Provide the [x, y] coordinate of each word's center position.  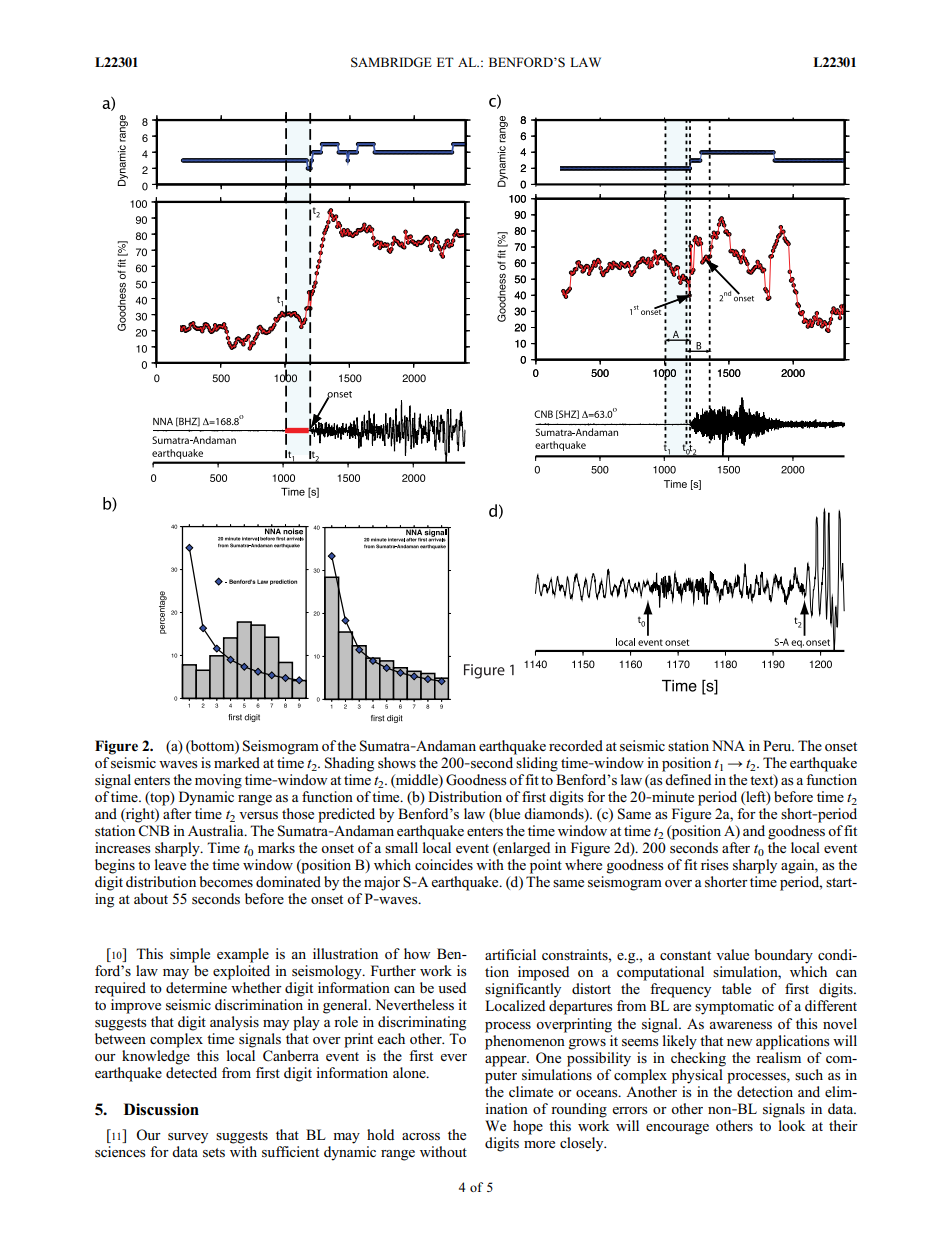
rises [715, 865]
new [740, 1042]
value [732, 954]
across [421, 1137]
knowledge [156, 1057]
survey [188, 1138]
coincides [444, 864]
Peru [778, 745]
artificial [510, 954]
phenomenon [526, 1041]
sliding [537, 764]
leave [170, 864]
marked [237, 762]
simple [190, 955]
